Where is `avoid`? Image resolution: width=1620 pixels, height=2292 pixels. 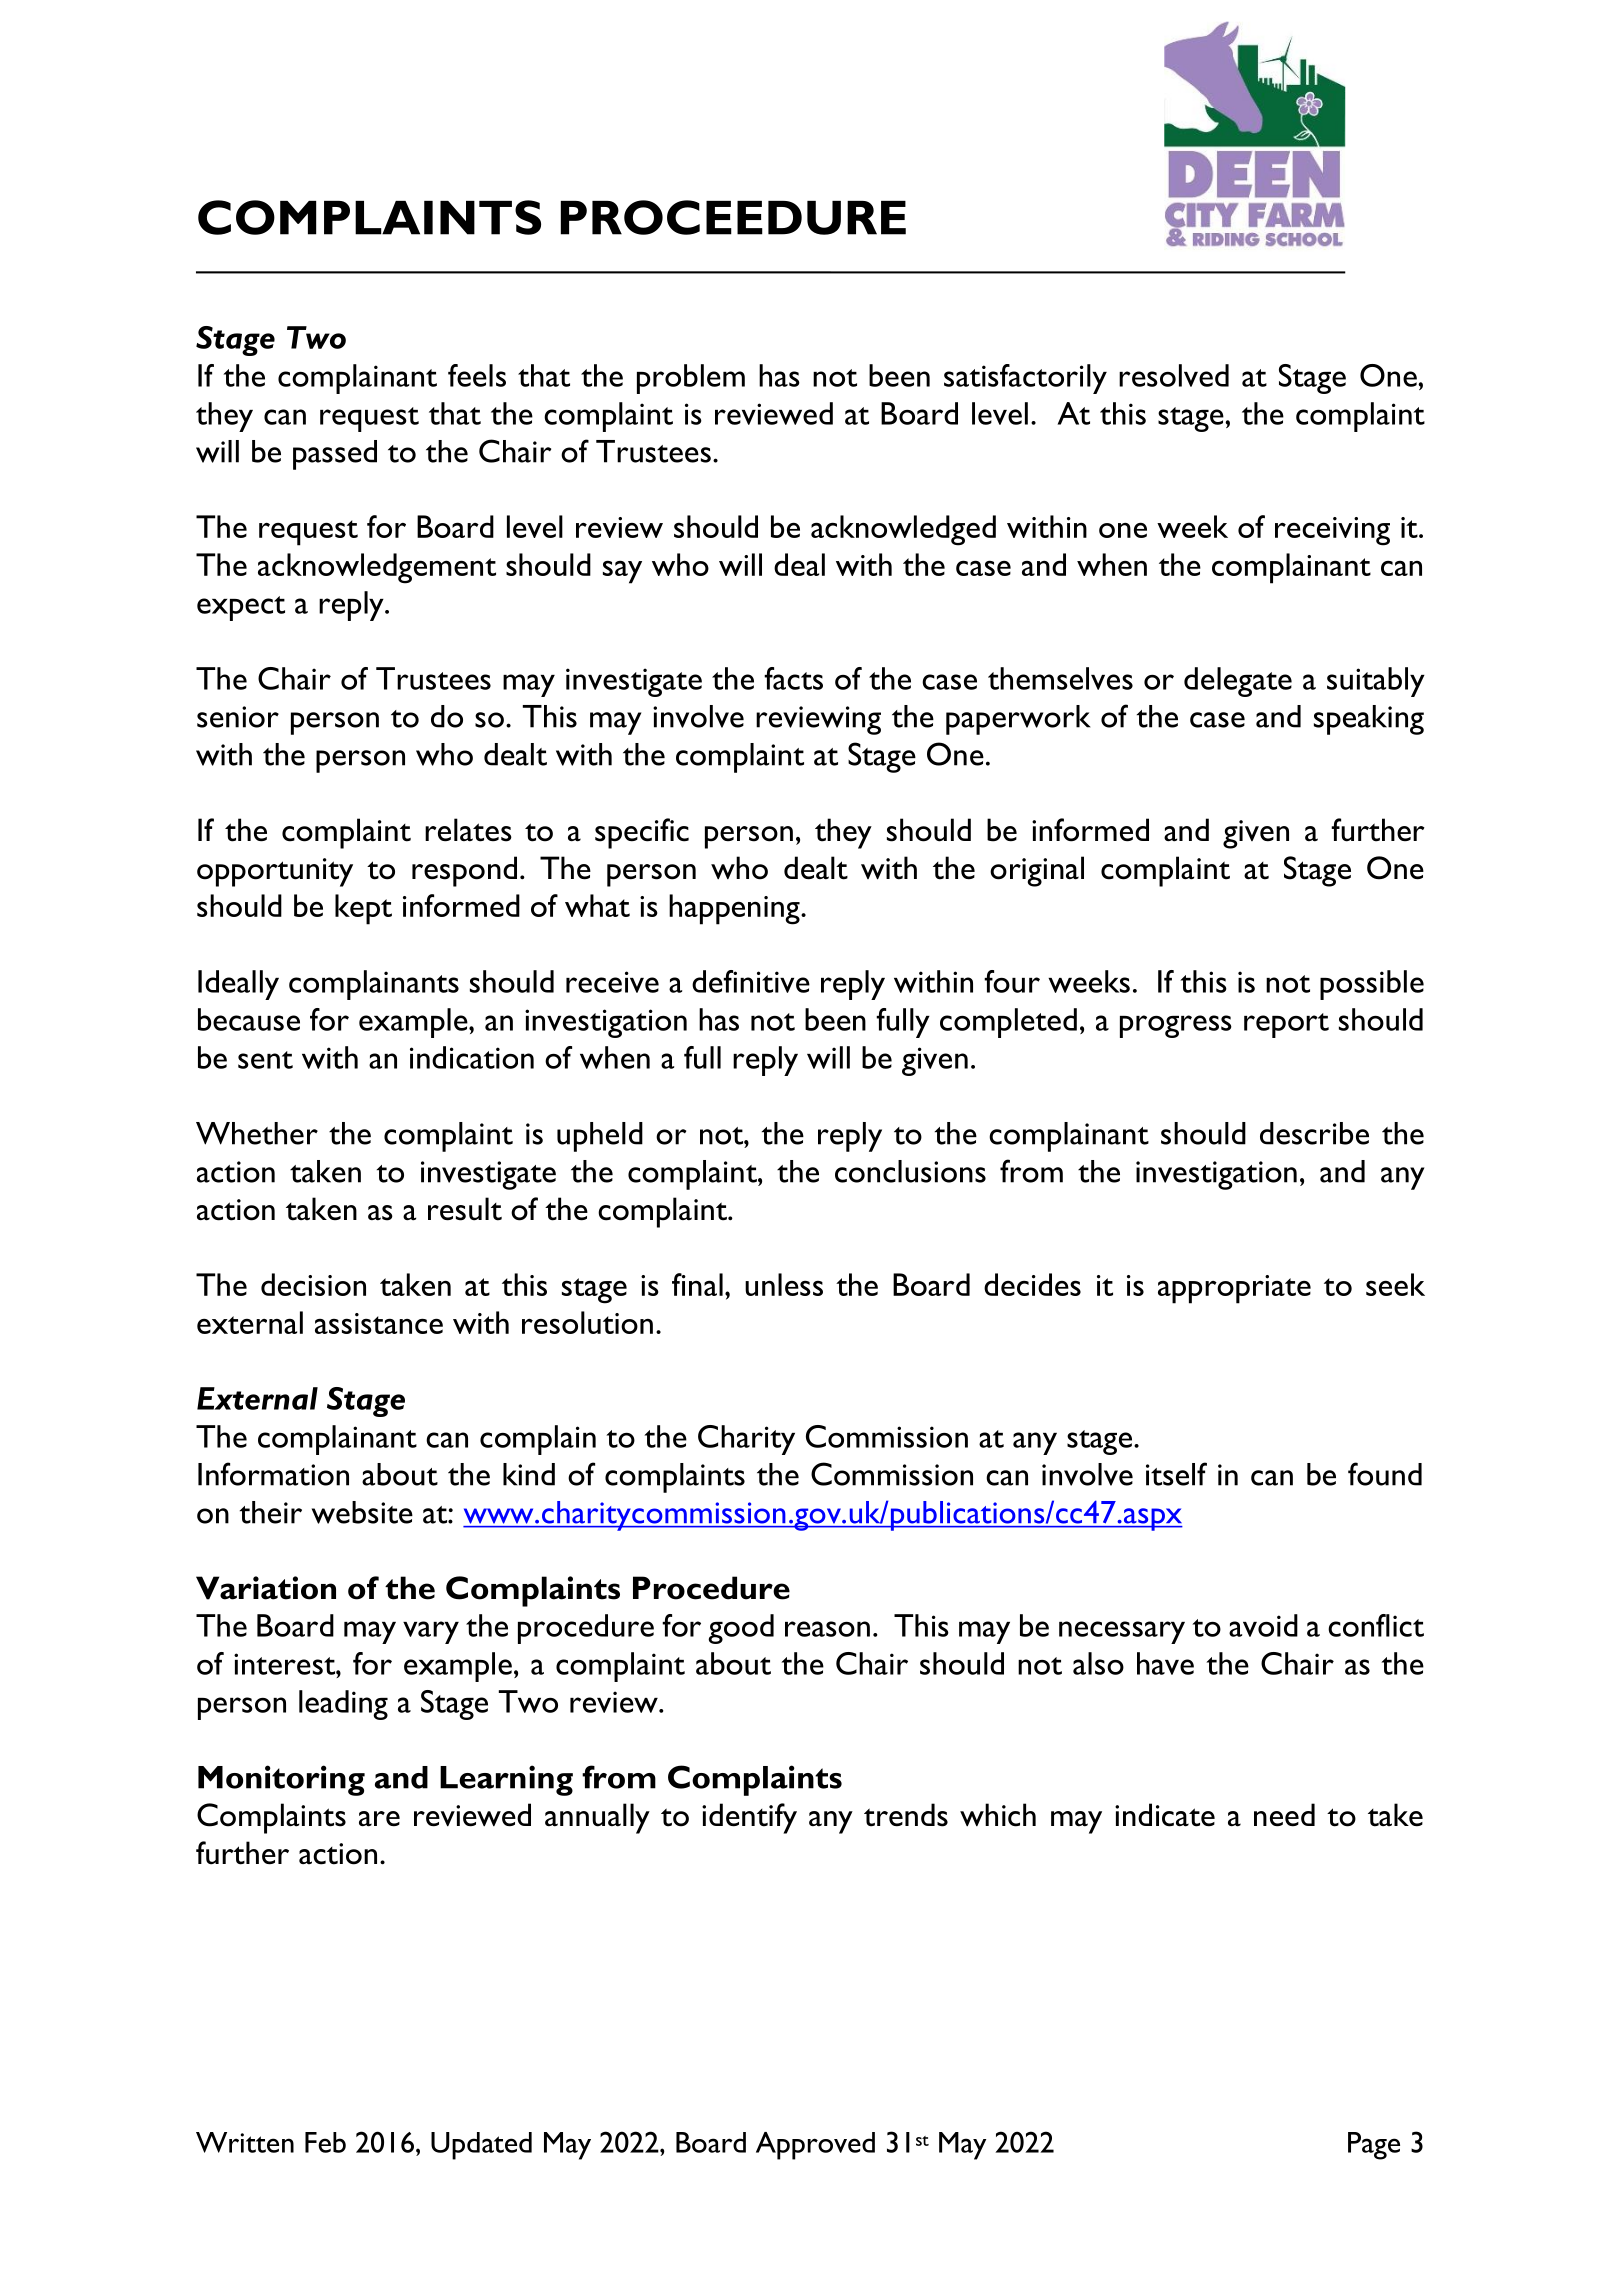
avoid is located at coordinates (1263, 1625).
